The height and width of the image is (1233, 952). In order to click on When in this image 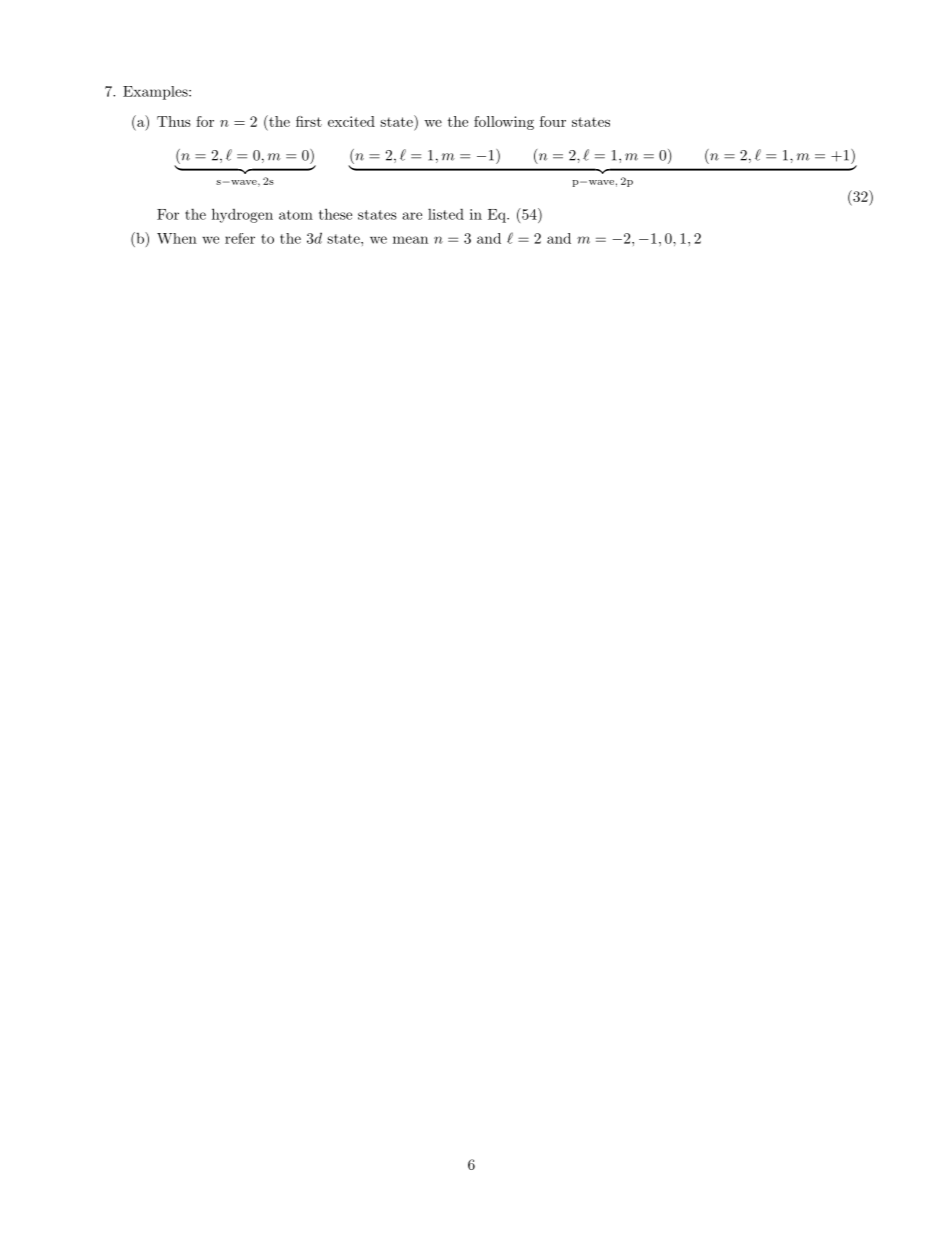, I will do `click(177, 238)`.
